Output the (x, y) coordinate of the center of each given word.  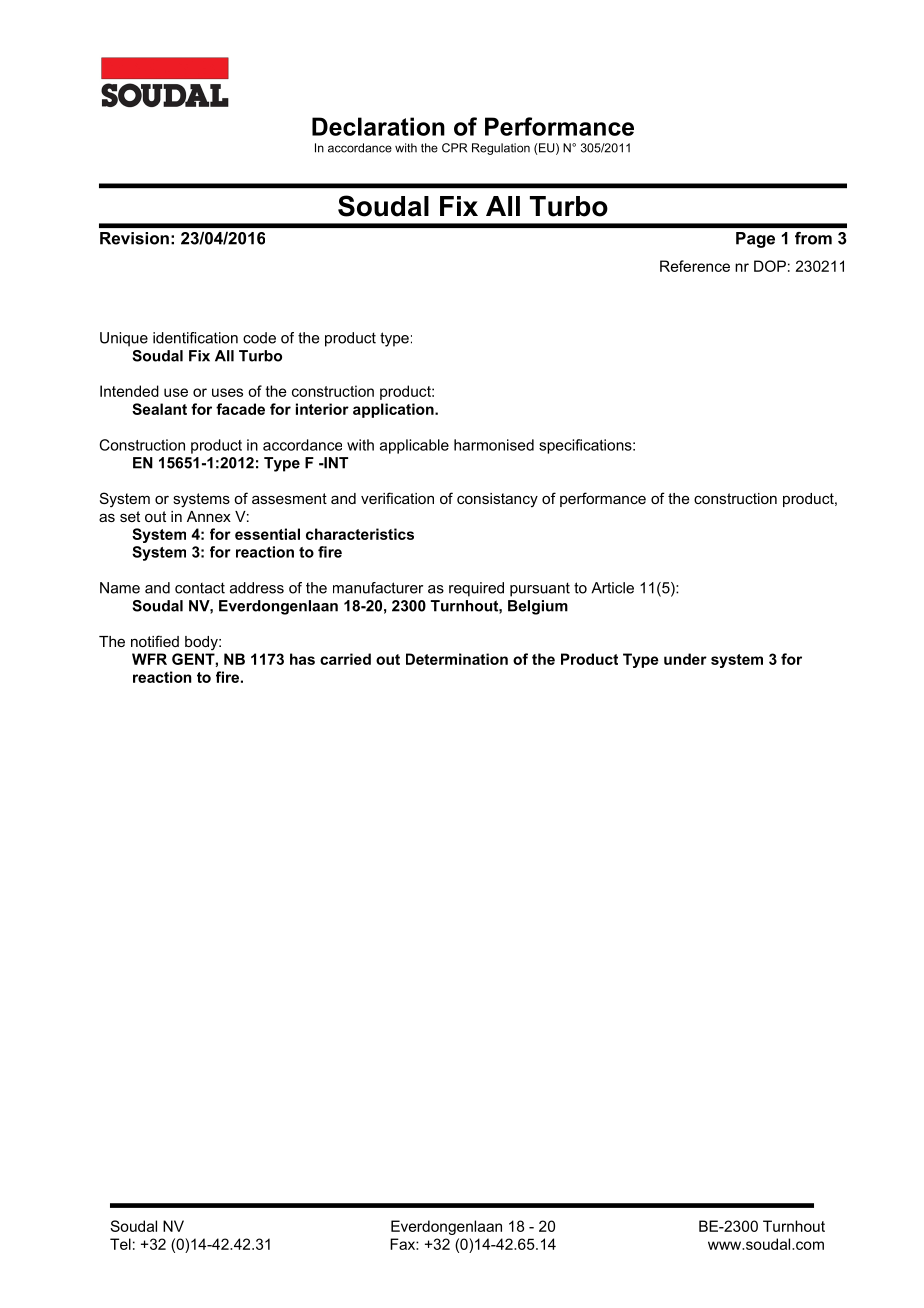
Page (755, 240)
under (685, 659)
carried (345, 659)
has (302, 659)
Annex (209, 516)
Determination (457, 659)
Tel (120, 1244)
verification (397, 498)
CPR (454, 148)
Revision (134, 238)
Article (612, 588)
